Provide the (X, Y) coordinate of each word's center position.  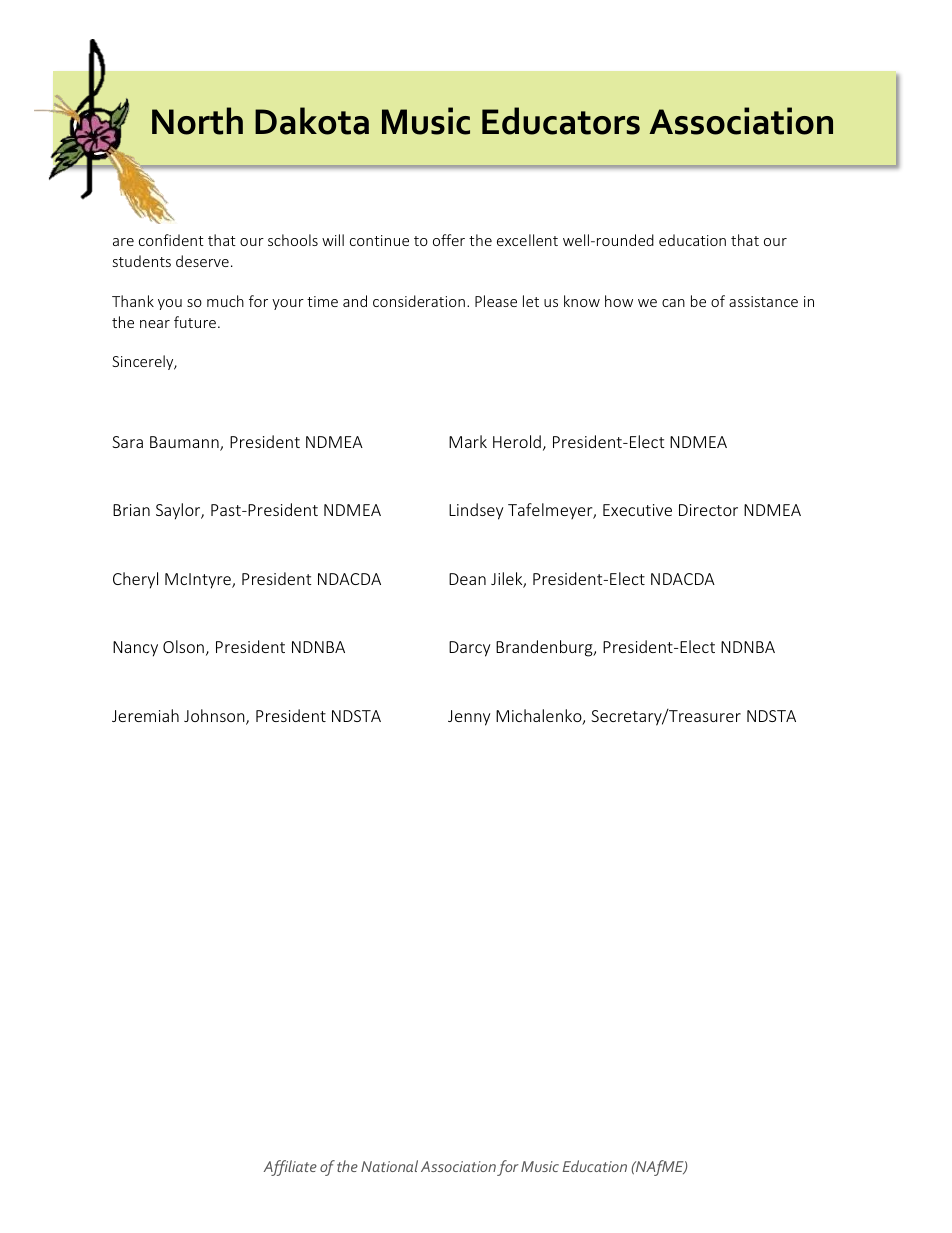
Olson (183, 646)
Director (708, 510)
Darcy (469, 649)
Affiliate (290, 1168)
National (389, 1166)
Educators (561, 121)
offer (449, 240)
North (197, 121)
